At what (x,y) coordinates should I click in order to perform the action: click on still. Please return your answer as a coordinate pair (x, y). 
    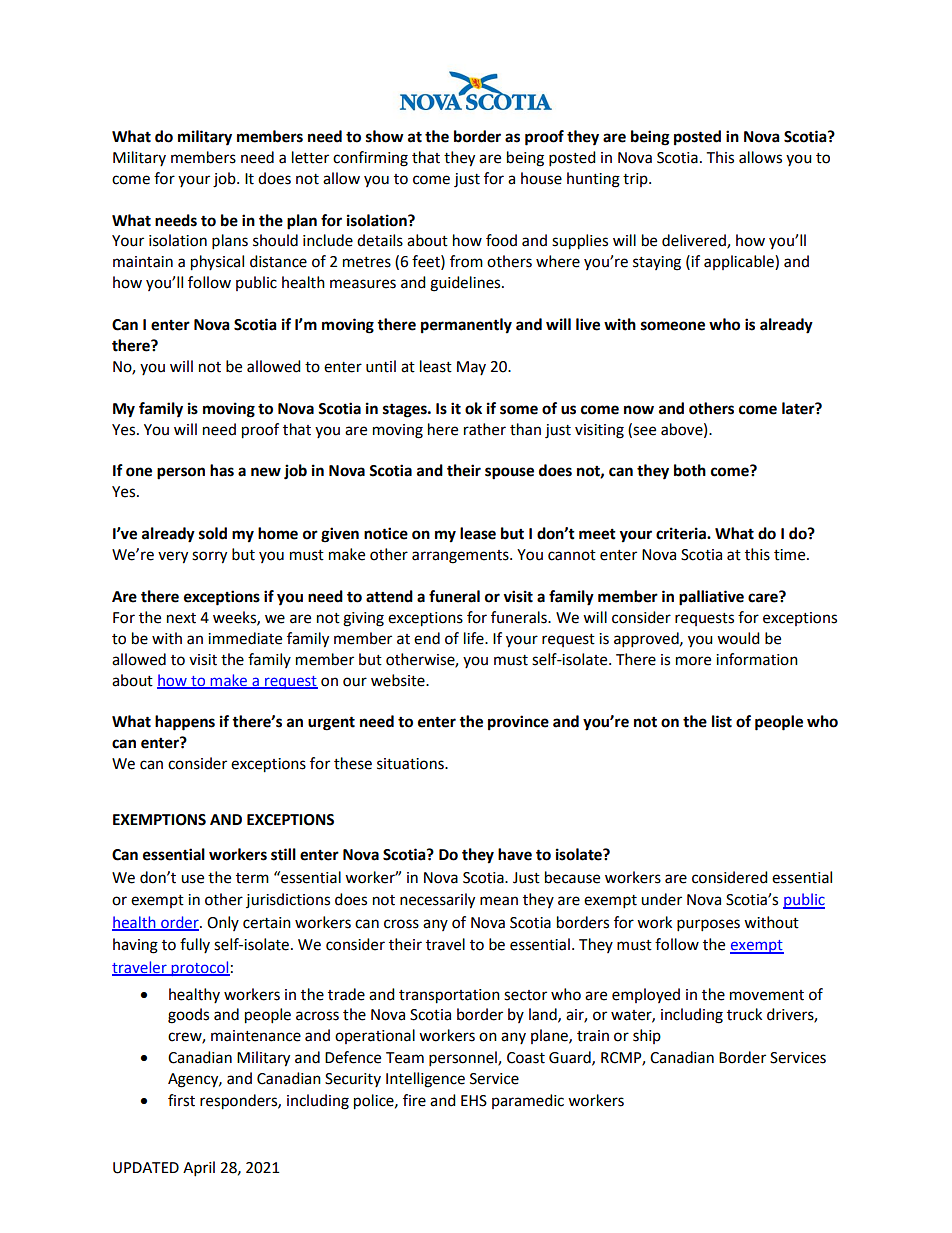
    Looking at the image, I should click on (283, 854).
